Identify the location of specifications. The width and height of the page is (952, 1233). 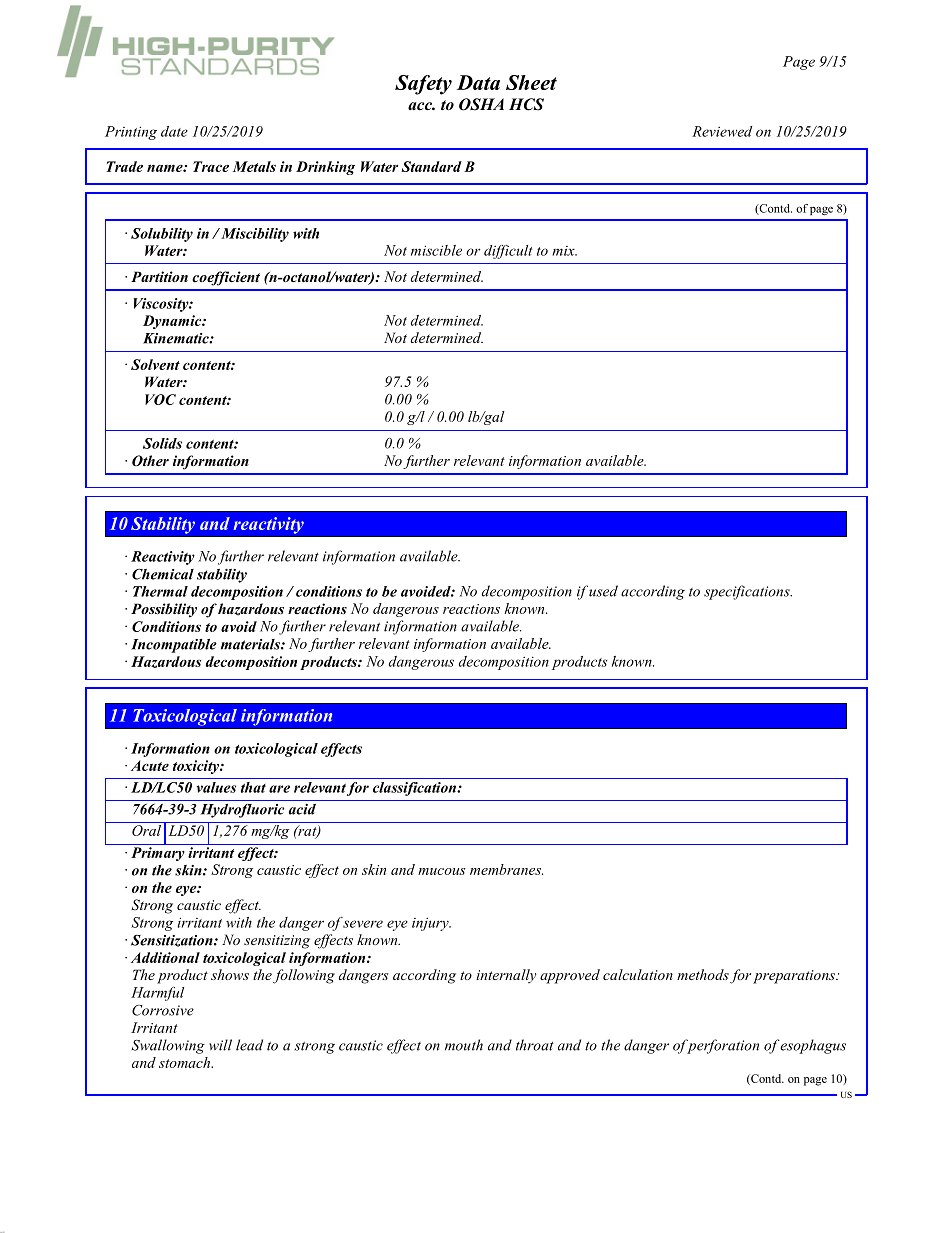
(748, 592).
